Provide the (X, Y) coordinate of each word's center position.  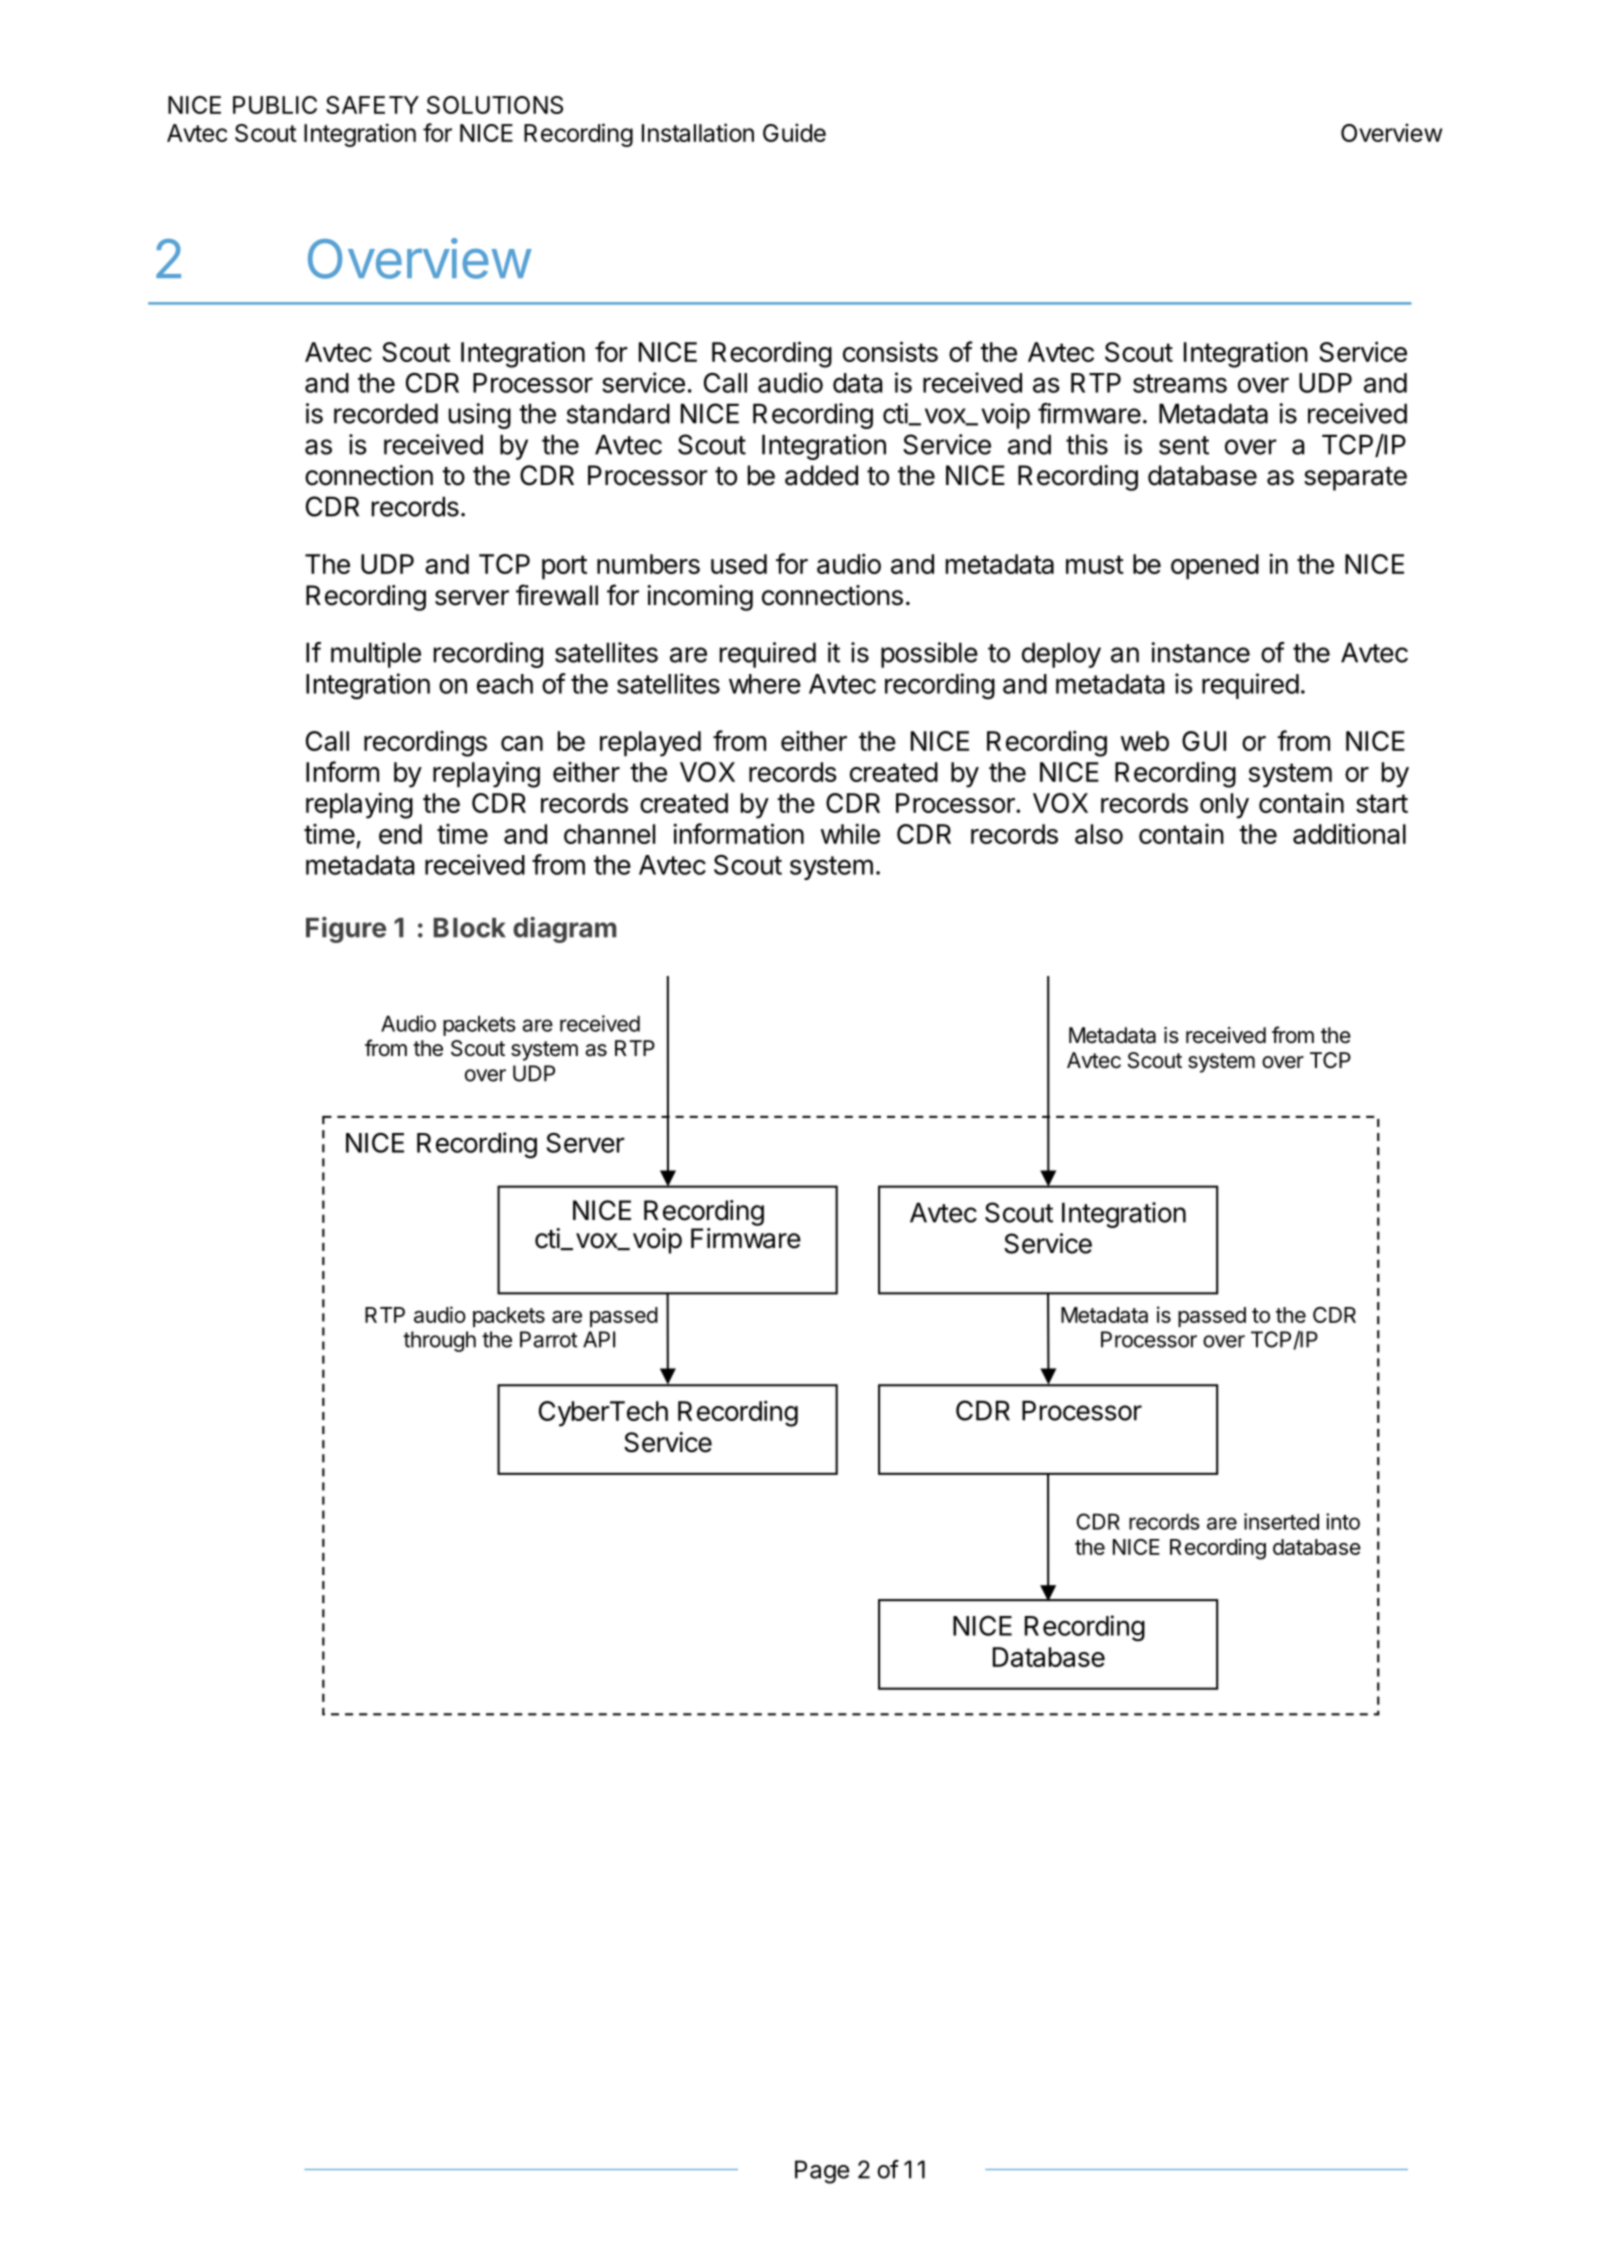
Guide (794, 132)
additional (1349, 833)
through (439, 1341)
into (1343, 1521)
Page (822, 2172)
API (599, 1339)
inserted (1281, 1521)
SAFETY (372, 105)
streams (1180, 383)
